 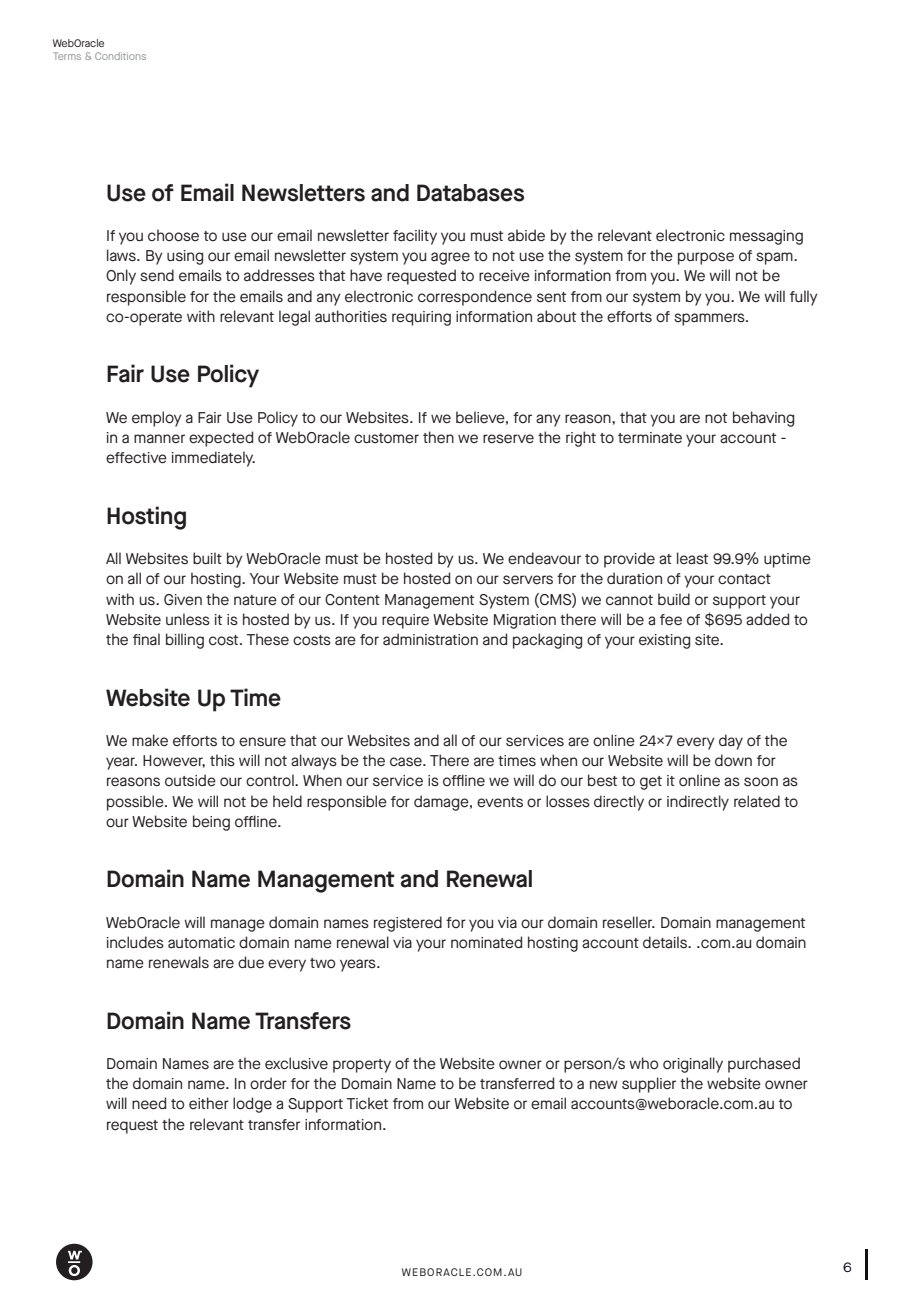 What do you see at coordinates (157, 419) in the image?
I see `employ` at bounding box center [157, 419].
